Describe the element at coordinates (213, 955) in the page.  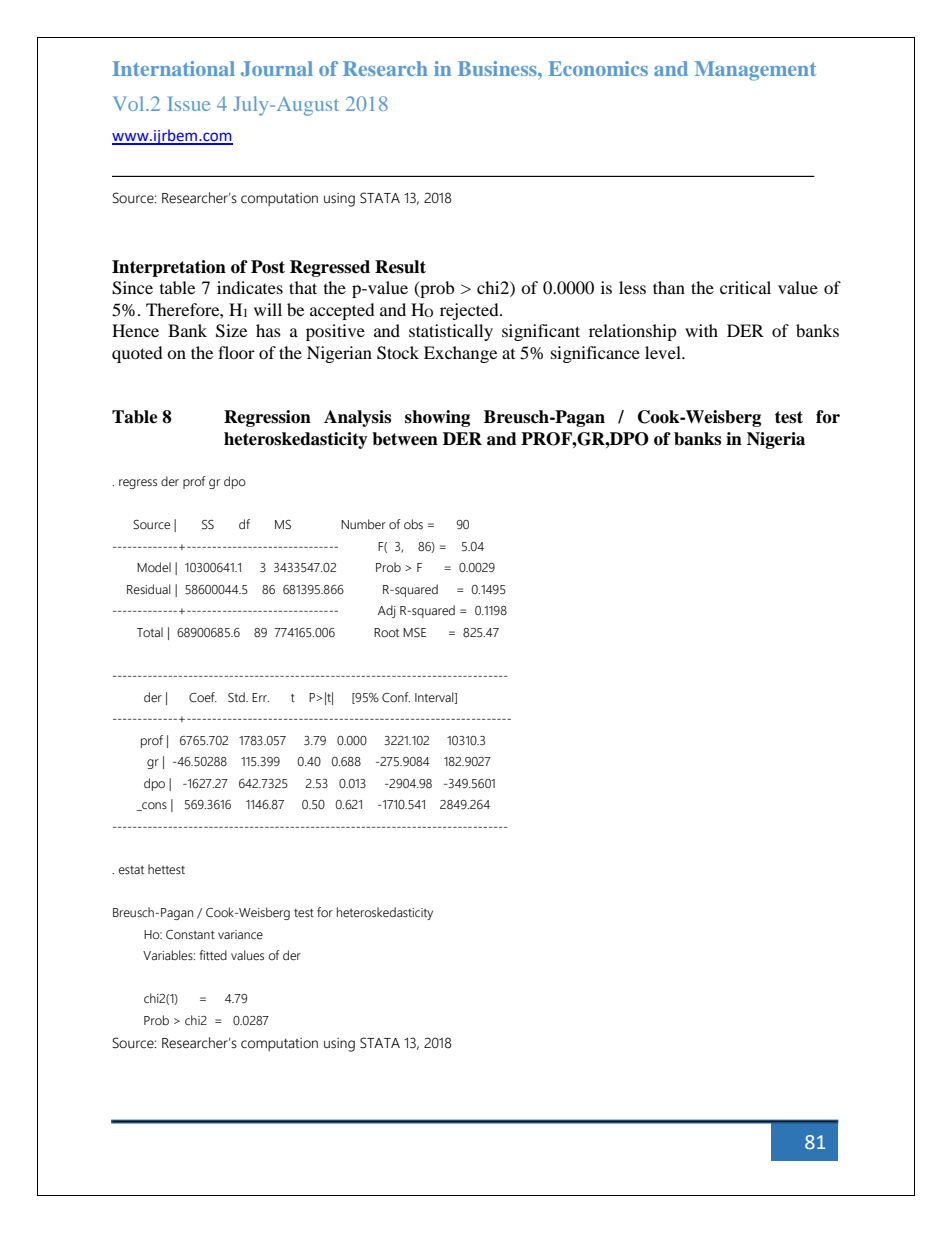
I see `fitted` at that location.
